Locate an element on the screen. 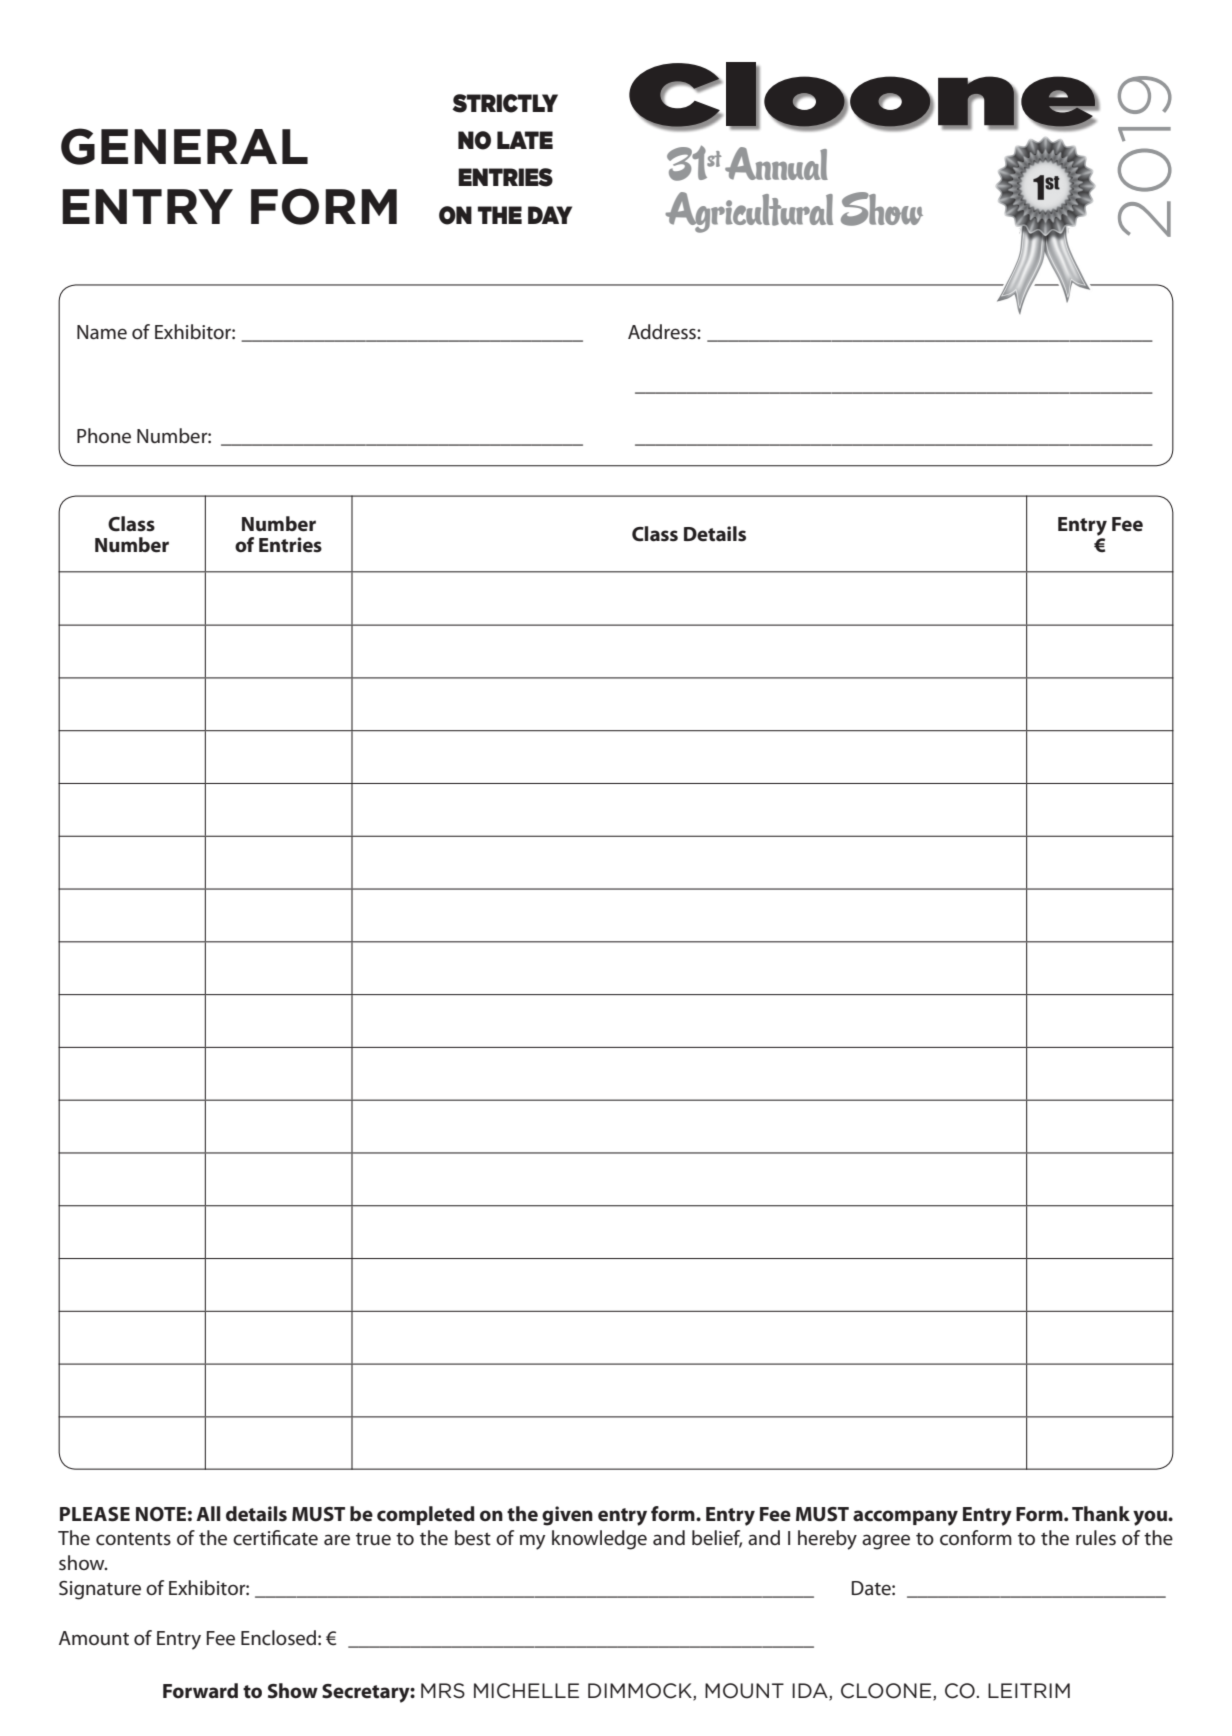 The width and height of the screenshot is (1232, 1736). Forward is located at coordinates (200, 1691).
